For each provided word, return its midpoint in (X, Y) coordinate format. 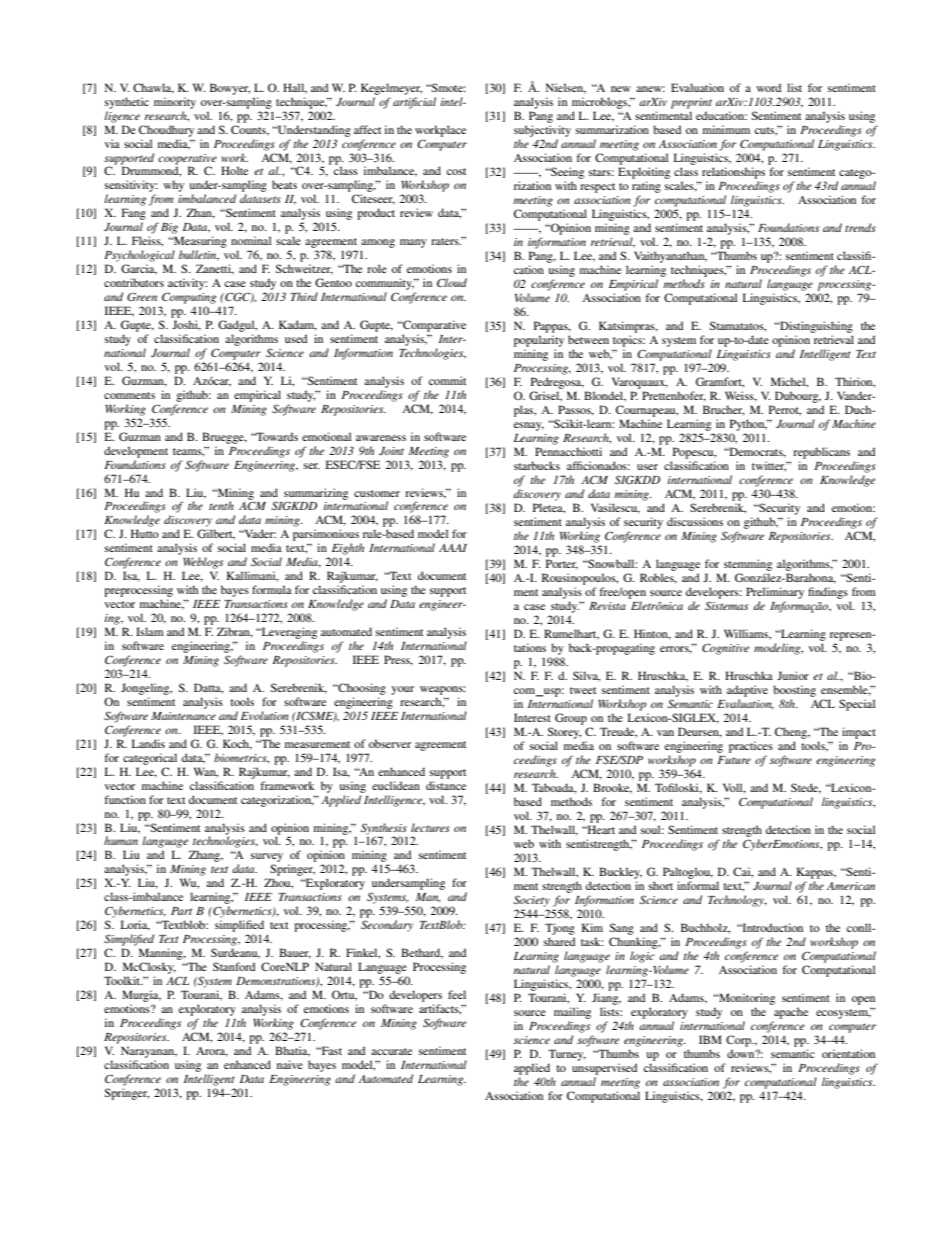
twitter (769, 466)
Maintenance (183, 716)
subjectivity (542, 131)
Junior (793, 675)
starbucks (537, 465)
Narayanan (149, 1052)
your (403, 690)
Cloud (452, 282)
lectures (430, 827)
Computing (189, 298)
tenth (221, 505)
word (769, 87)
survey (267, 859)
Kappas (815, 873)
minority (175, 103)
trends (860, 227)
